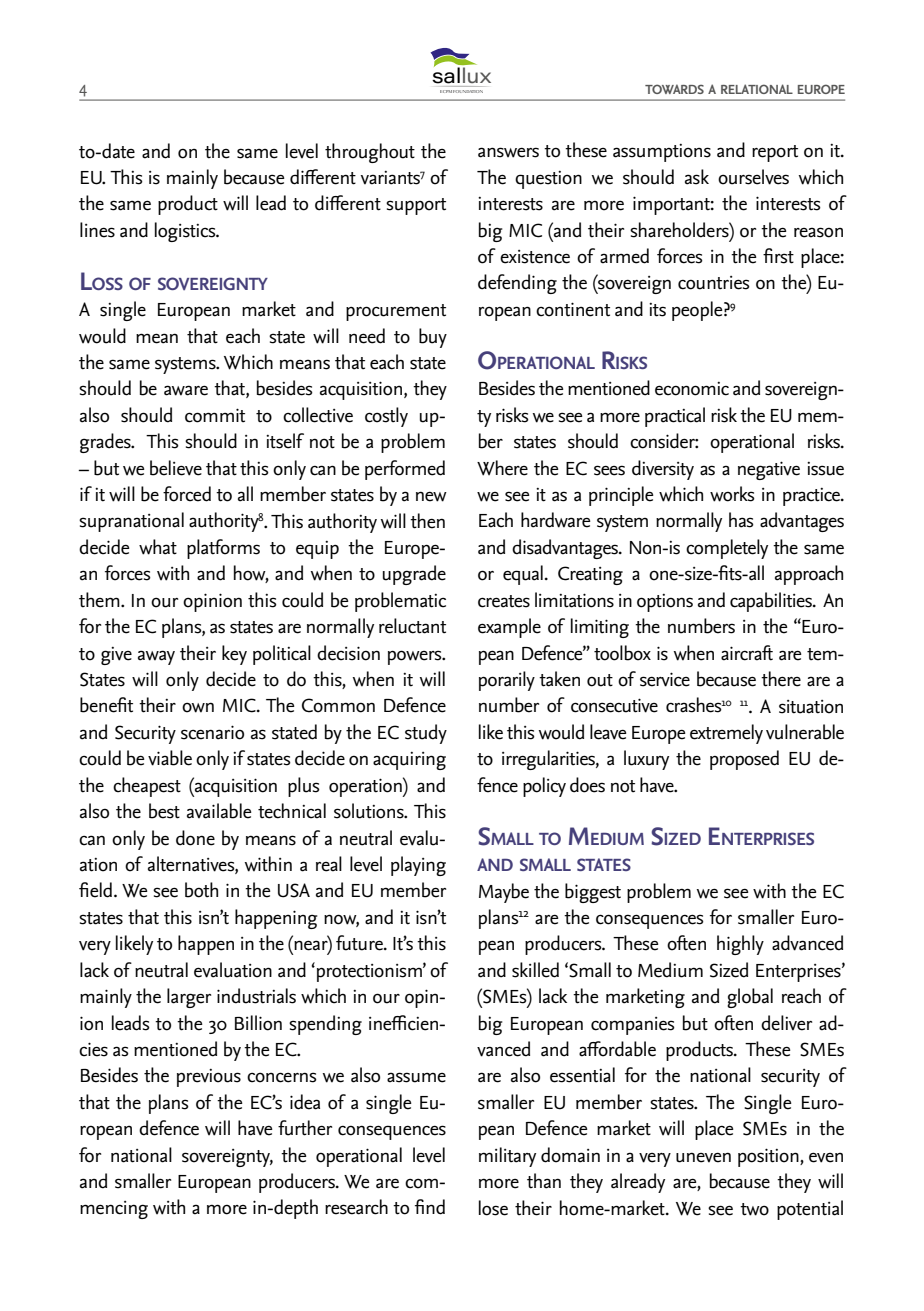 The height and width of the document is (1311, 924). I want to click on previous, so click(209, 1078).
